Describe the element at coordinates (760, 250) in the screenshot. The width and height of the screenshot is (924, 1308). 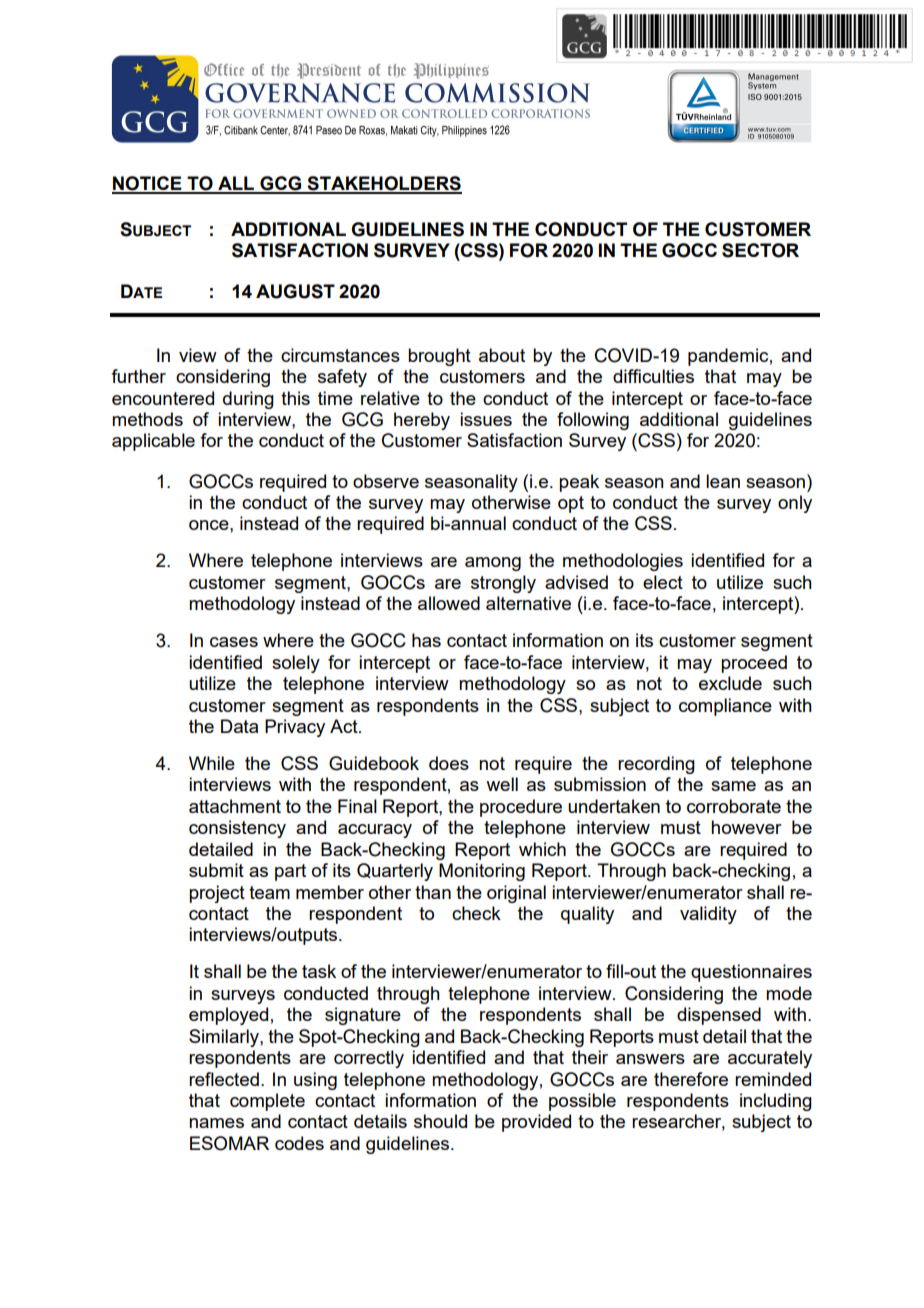
I see `SECTOR` at that location.
